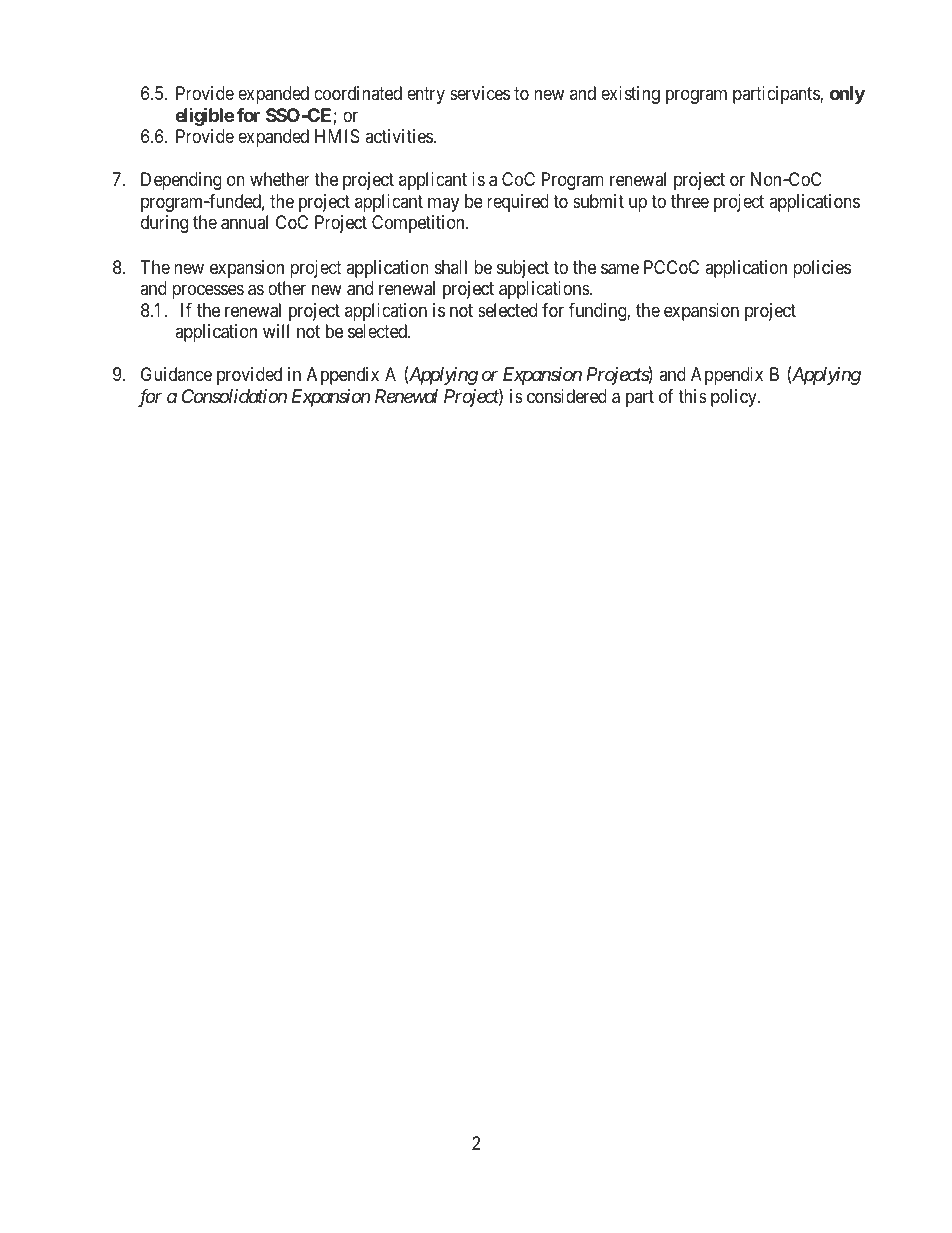  Describe the element at coordinates (244, 222) in the page. I see `annual` at that location.
